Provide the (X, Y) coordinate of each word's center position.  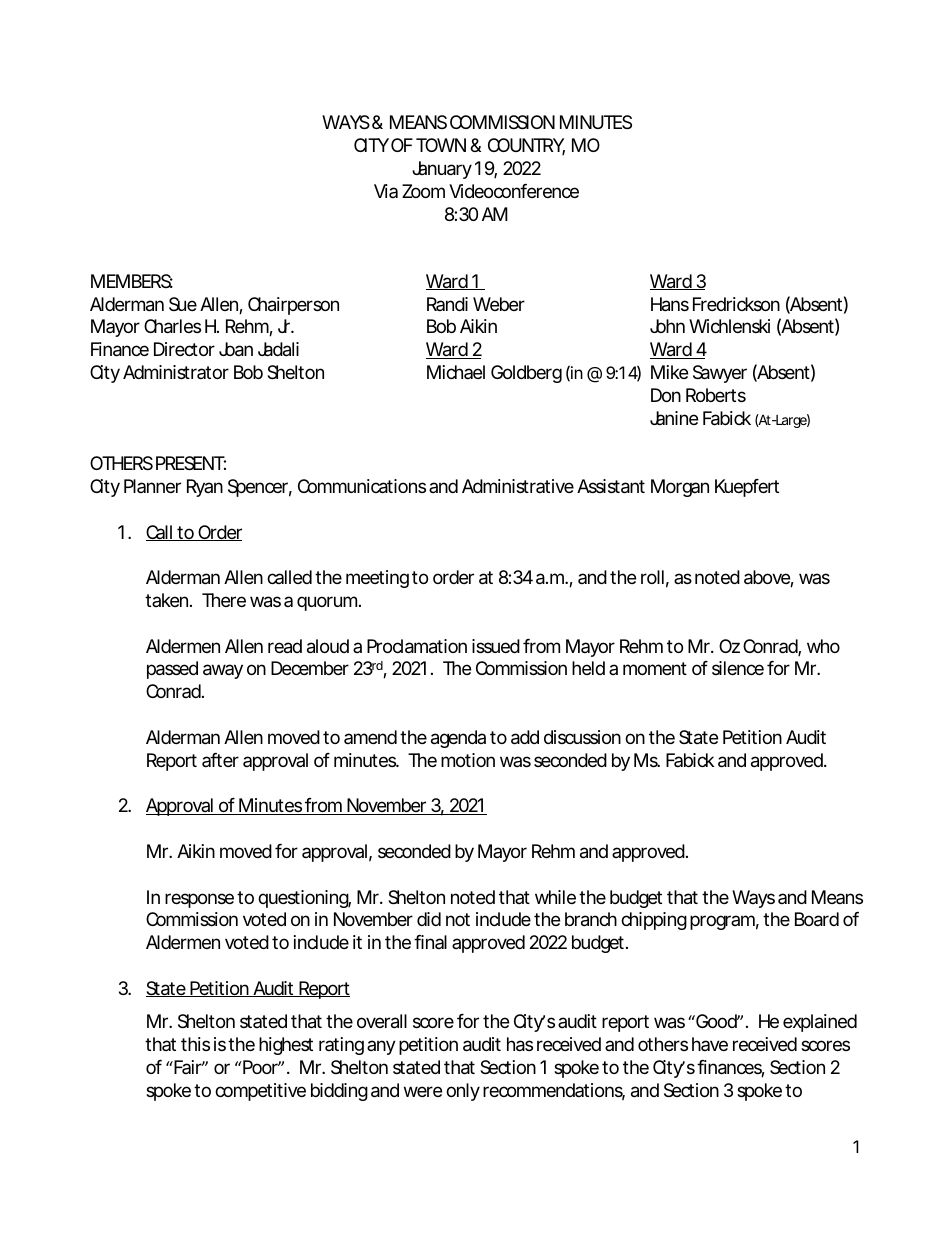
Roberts (716, 395)
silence (738, 668)
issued (496, 646)
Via (386, 191)
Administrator (176, 372)
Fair (188, 1067)
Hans (670, 304)
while (555, 897)
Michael (456, 372)
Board (817, 919)
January (442, 170)
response (199, 900)
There (224, 600)
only (463, 1092)
